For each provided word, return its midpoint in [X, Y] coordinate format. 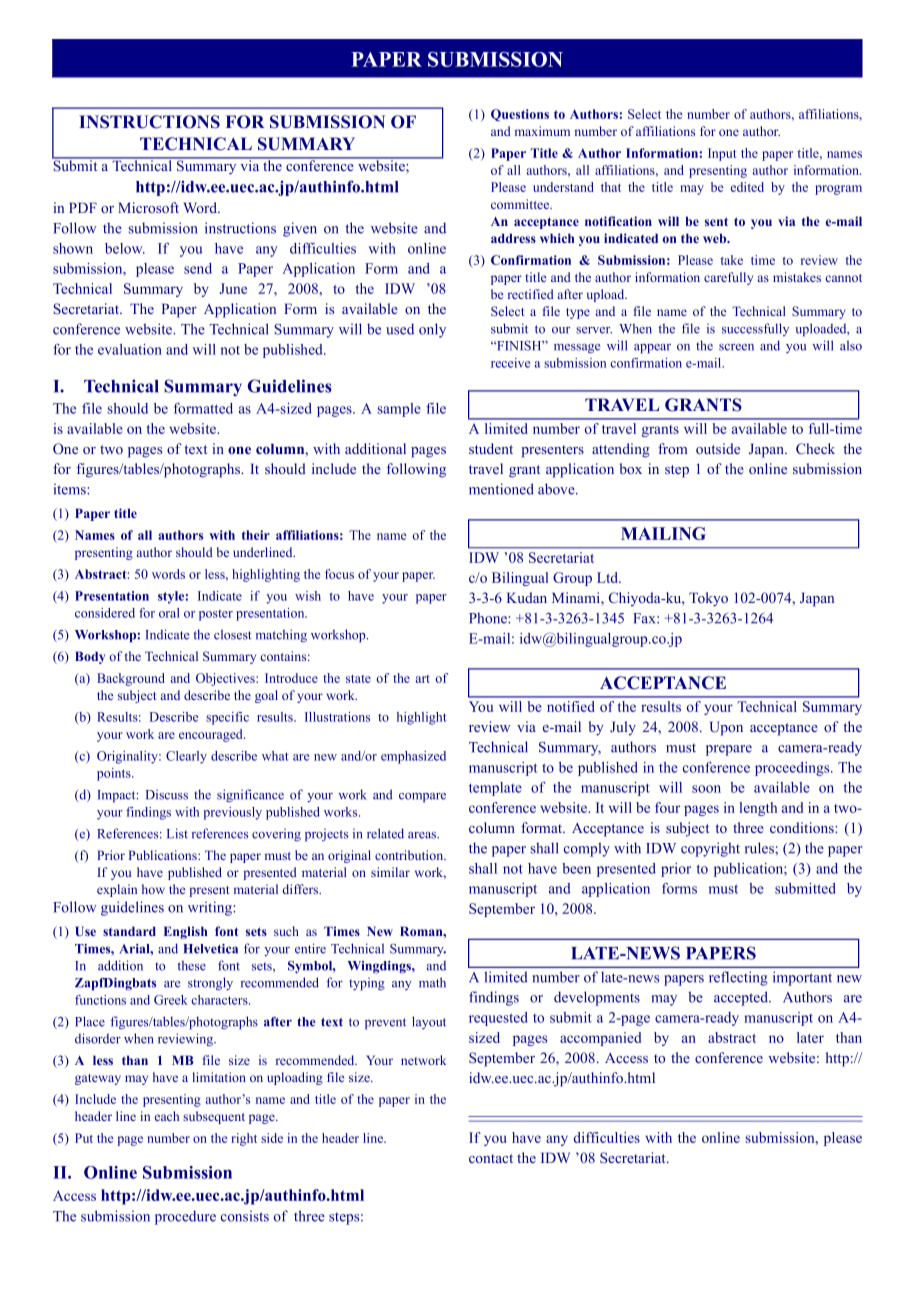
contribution [410, 855]
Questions [520, 115]
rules [760, 848]
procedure [185, 1217]
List [177, 833]
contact [491, 1158]
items [71, 489]
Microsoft [148, 207]
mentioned [501, 489]
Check [815, 448]
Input [722, 154]
